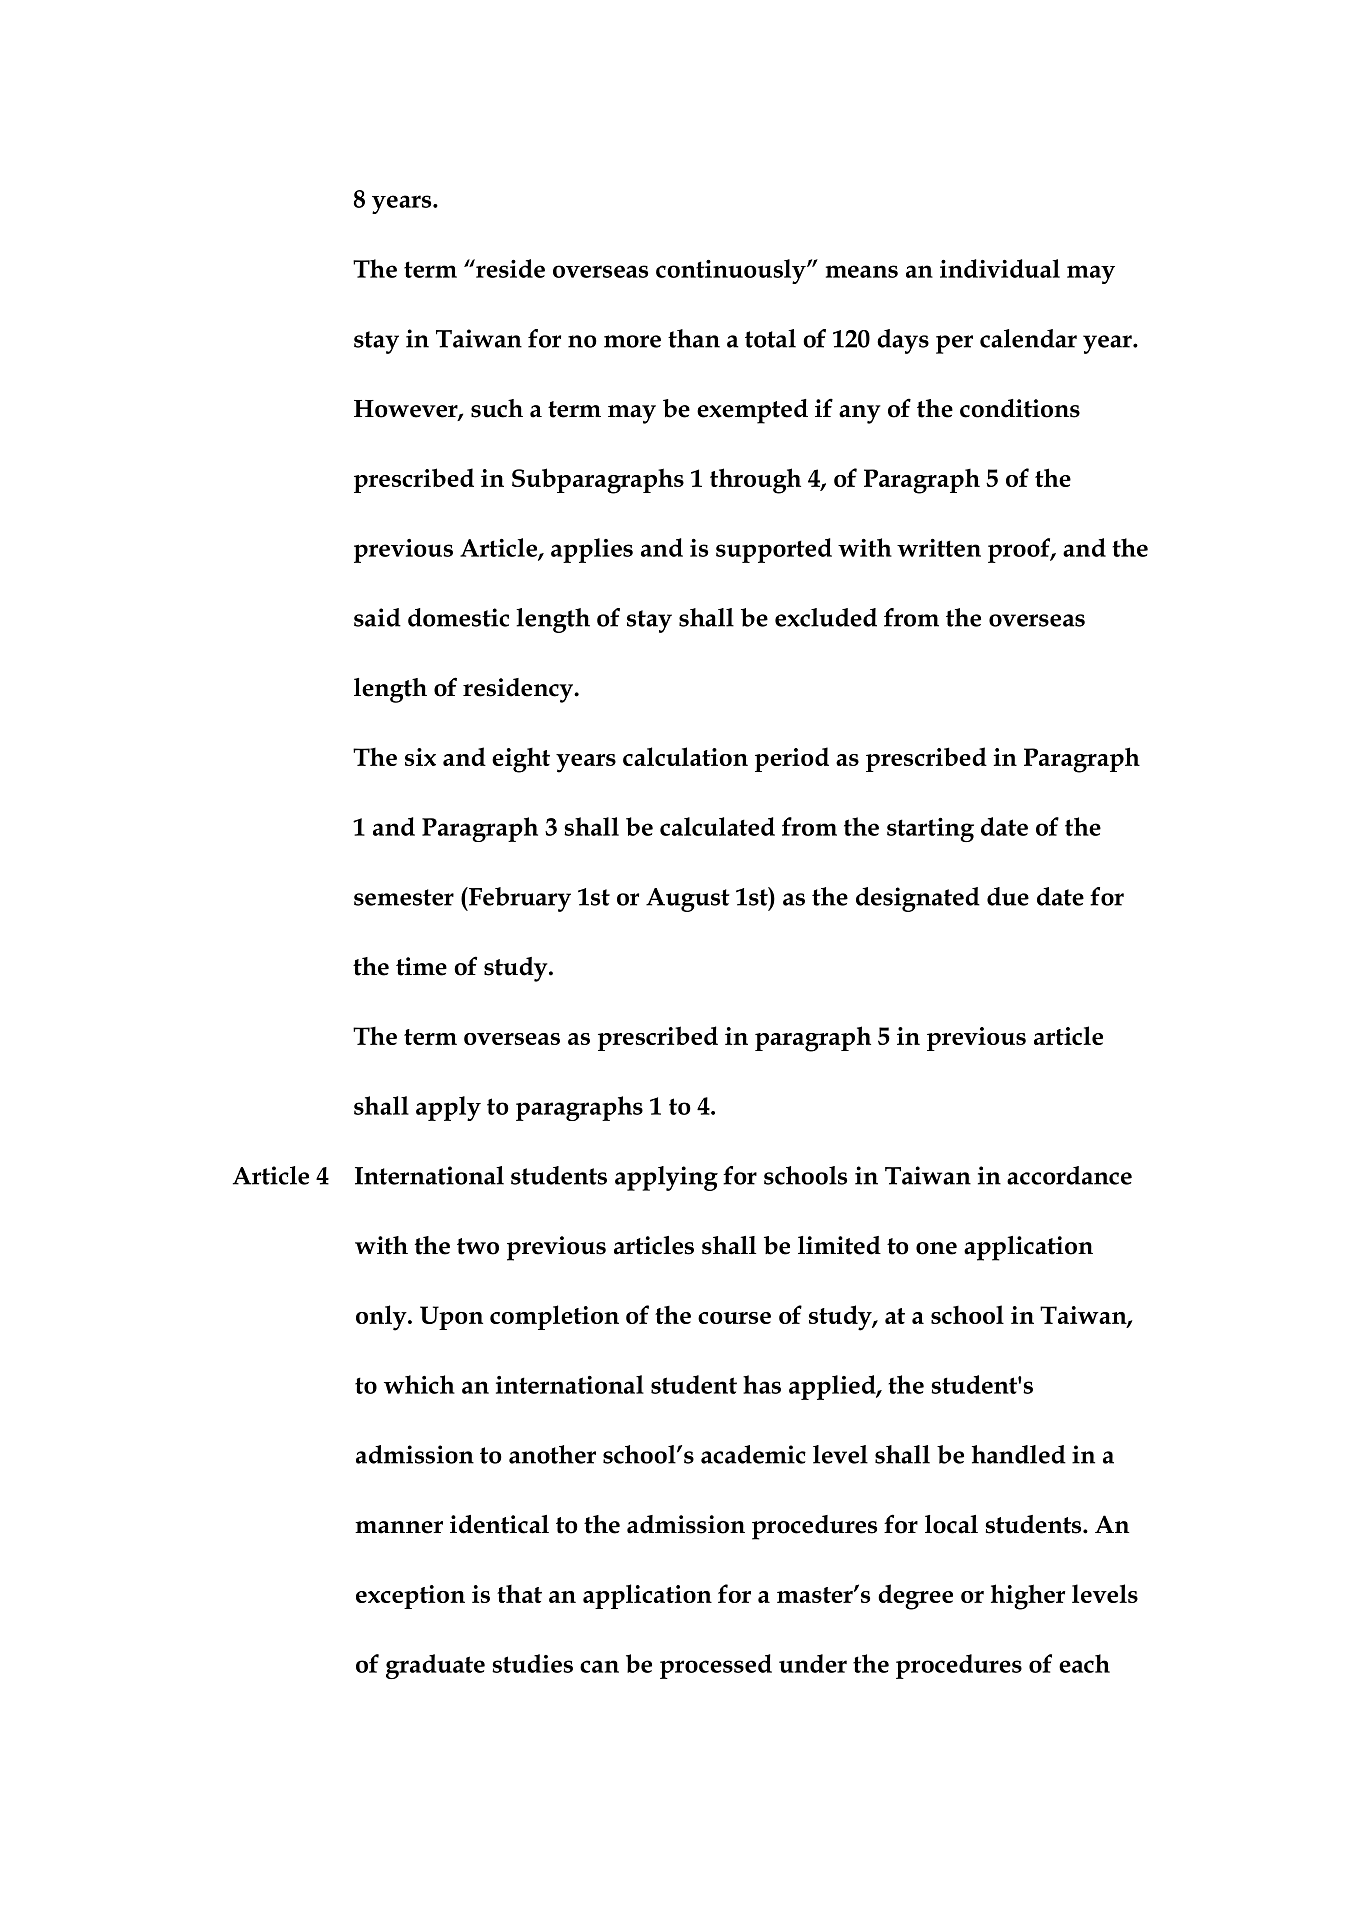  Describe the element at coordinates (1008, 896) in the page. I see `due` at that location.
